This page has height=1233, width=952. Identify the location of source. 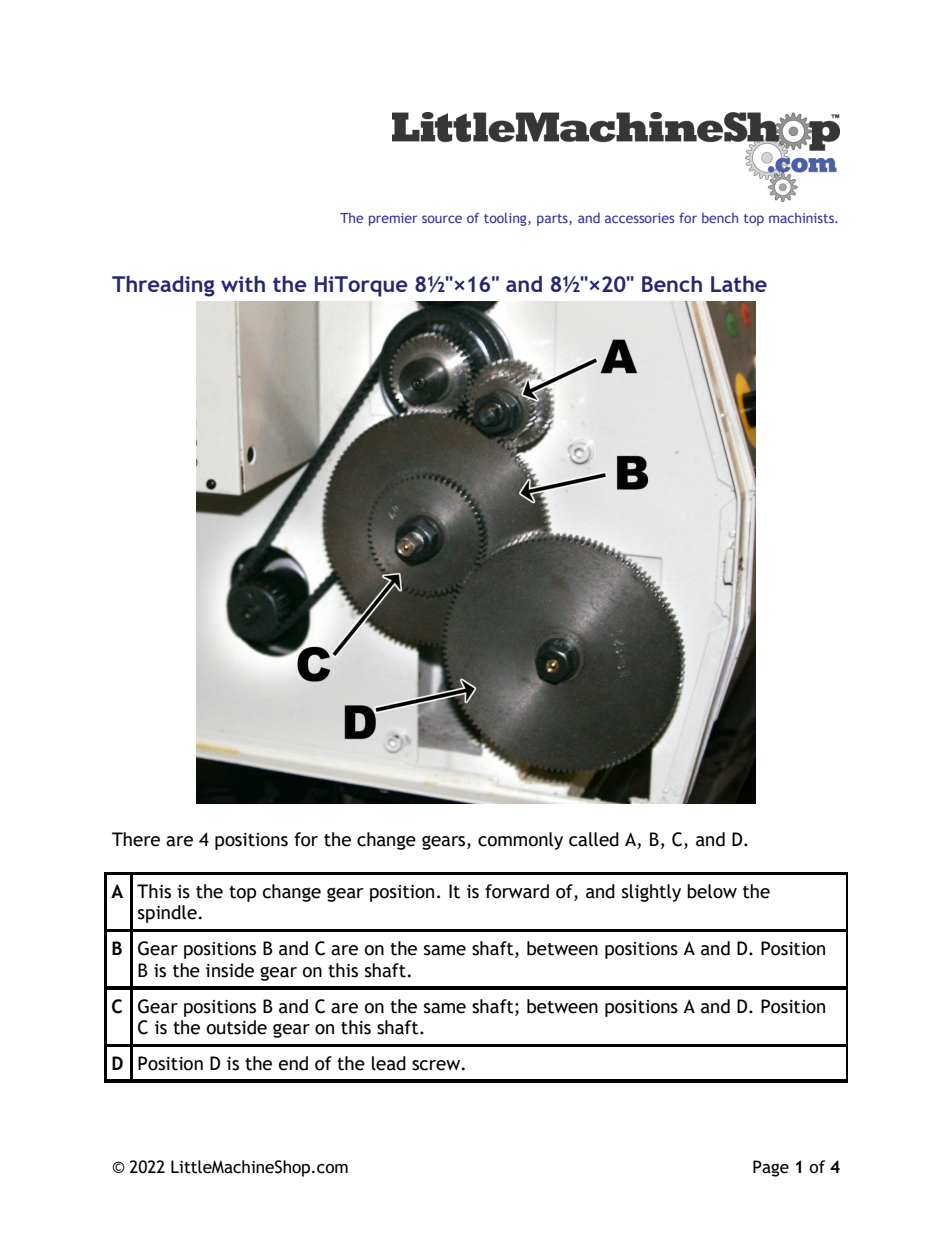
(442, 219).
